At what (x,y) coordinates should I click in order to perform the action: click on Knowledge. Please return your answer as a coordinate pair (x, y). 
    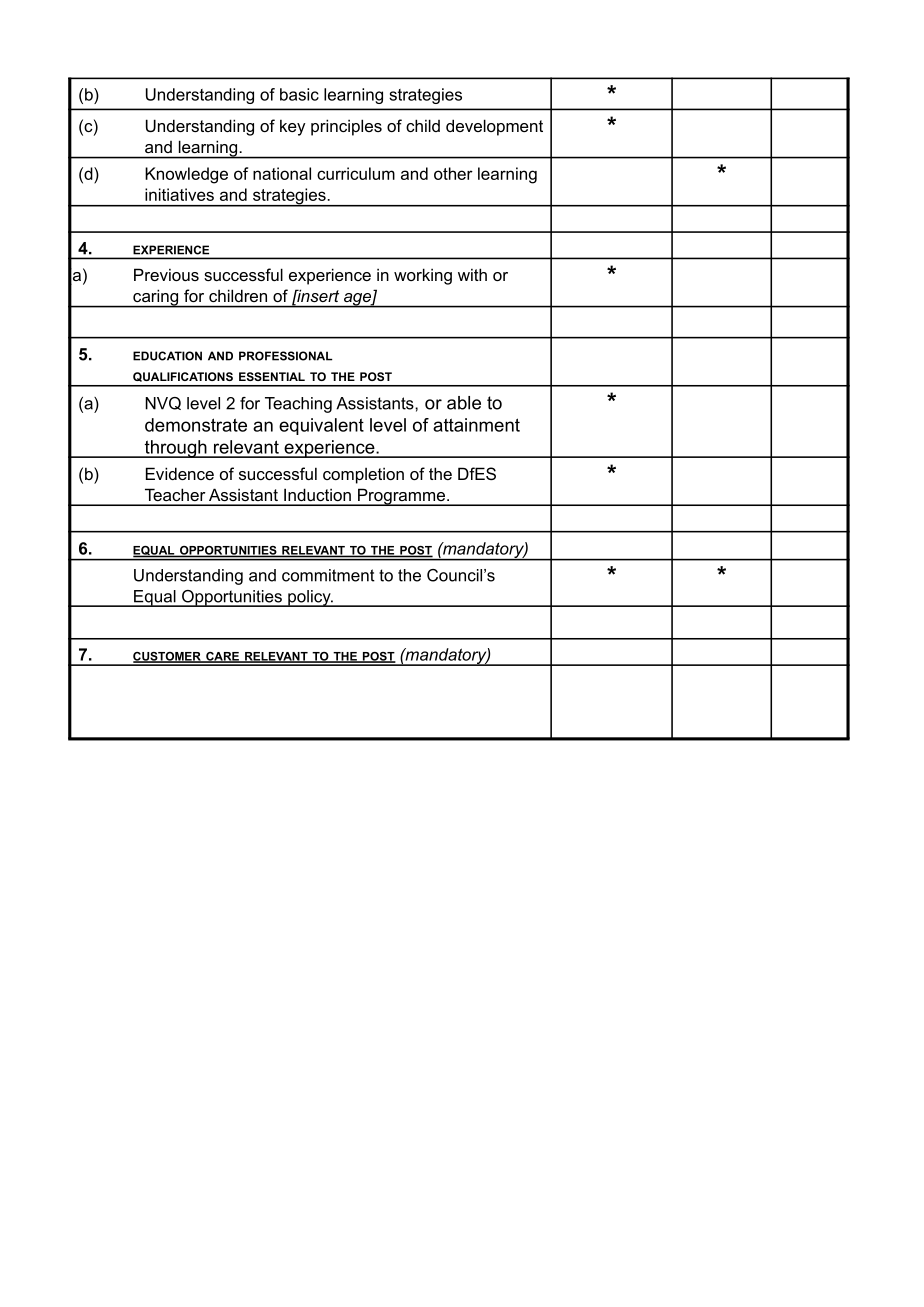
    Looking at the image, I should click on (186, 175).
